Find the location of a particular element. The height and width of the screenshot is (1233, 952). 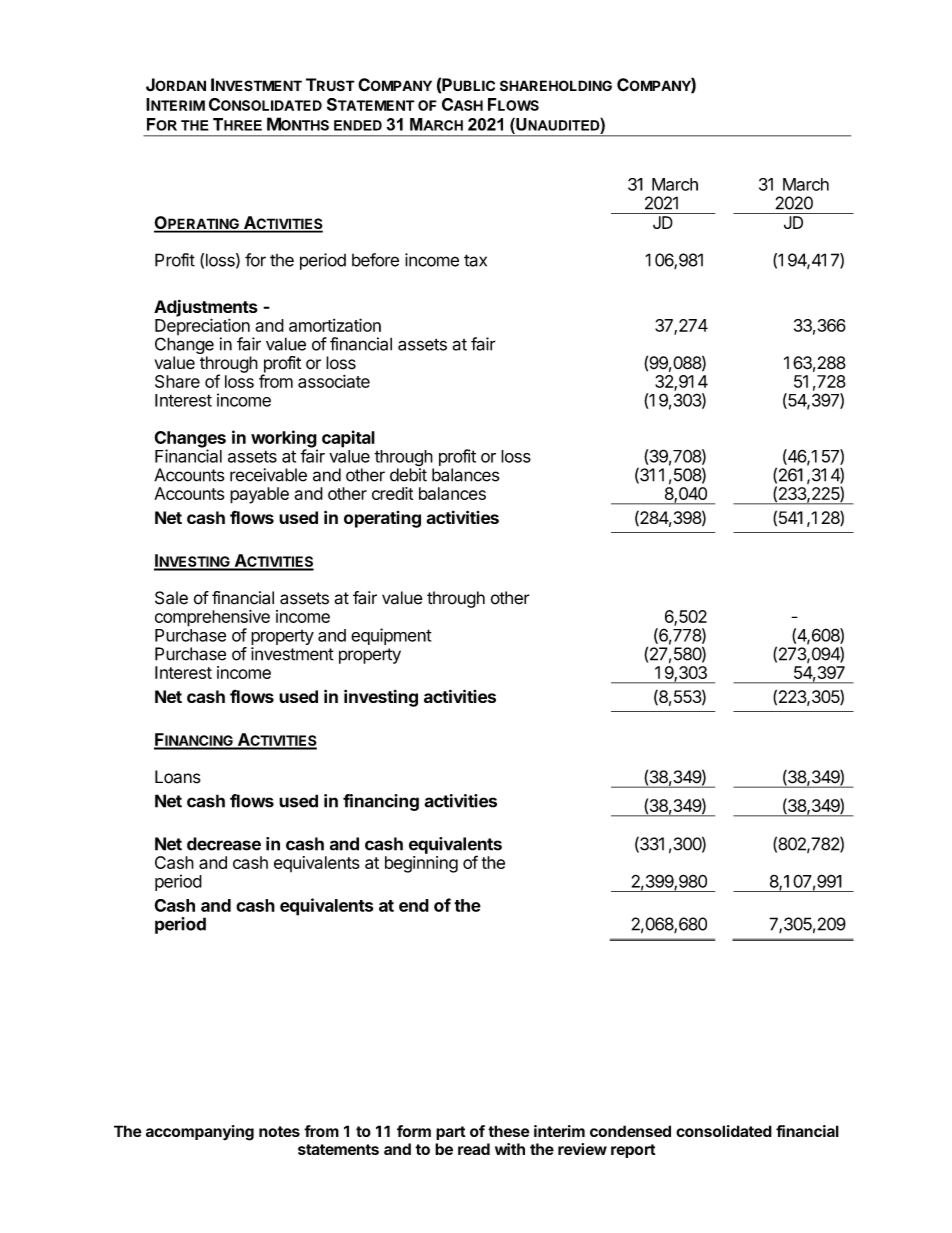

notes is located at coordinates (279, 1131).
